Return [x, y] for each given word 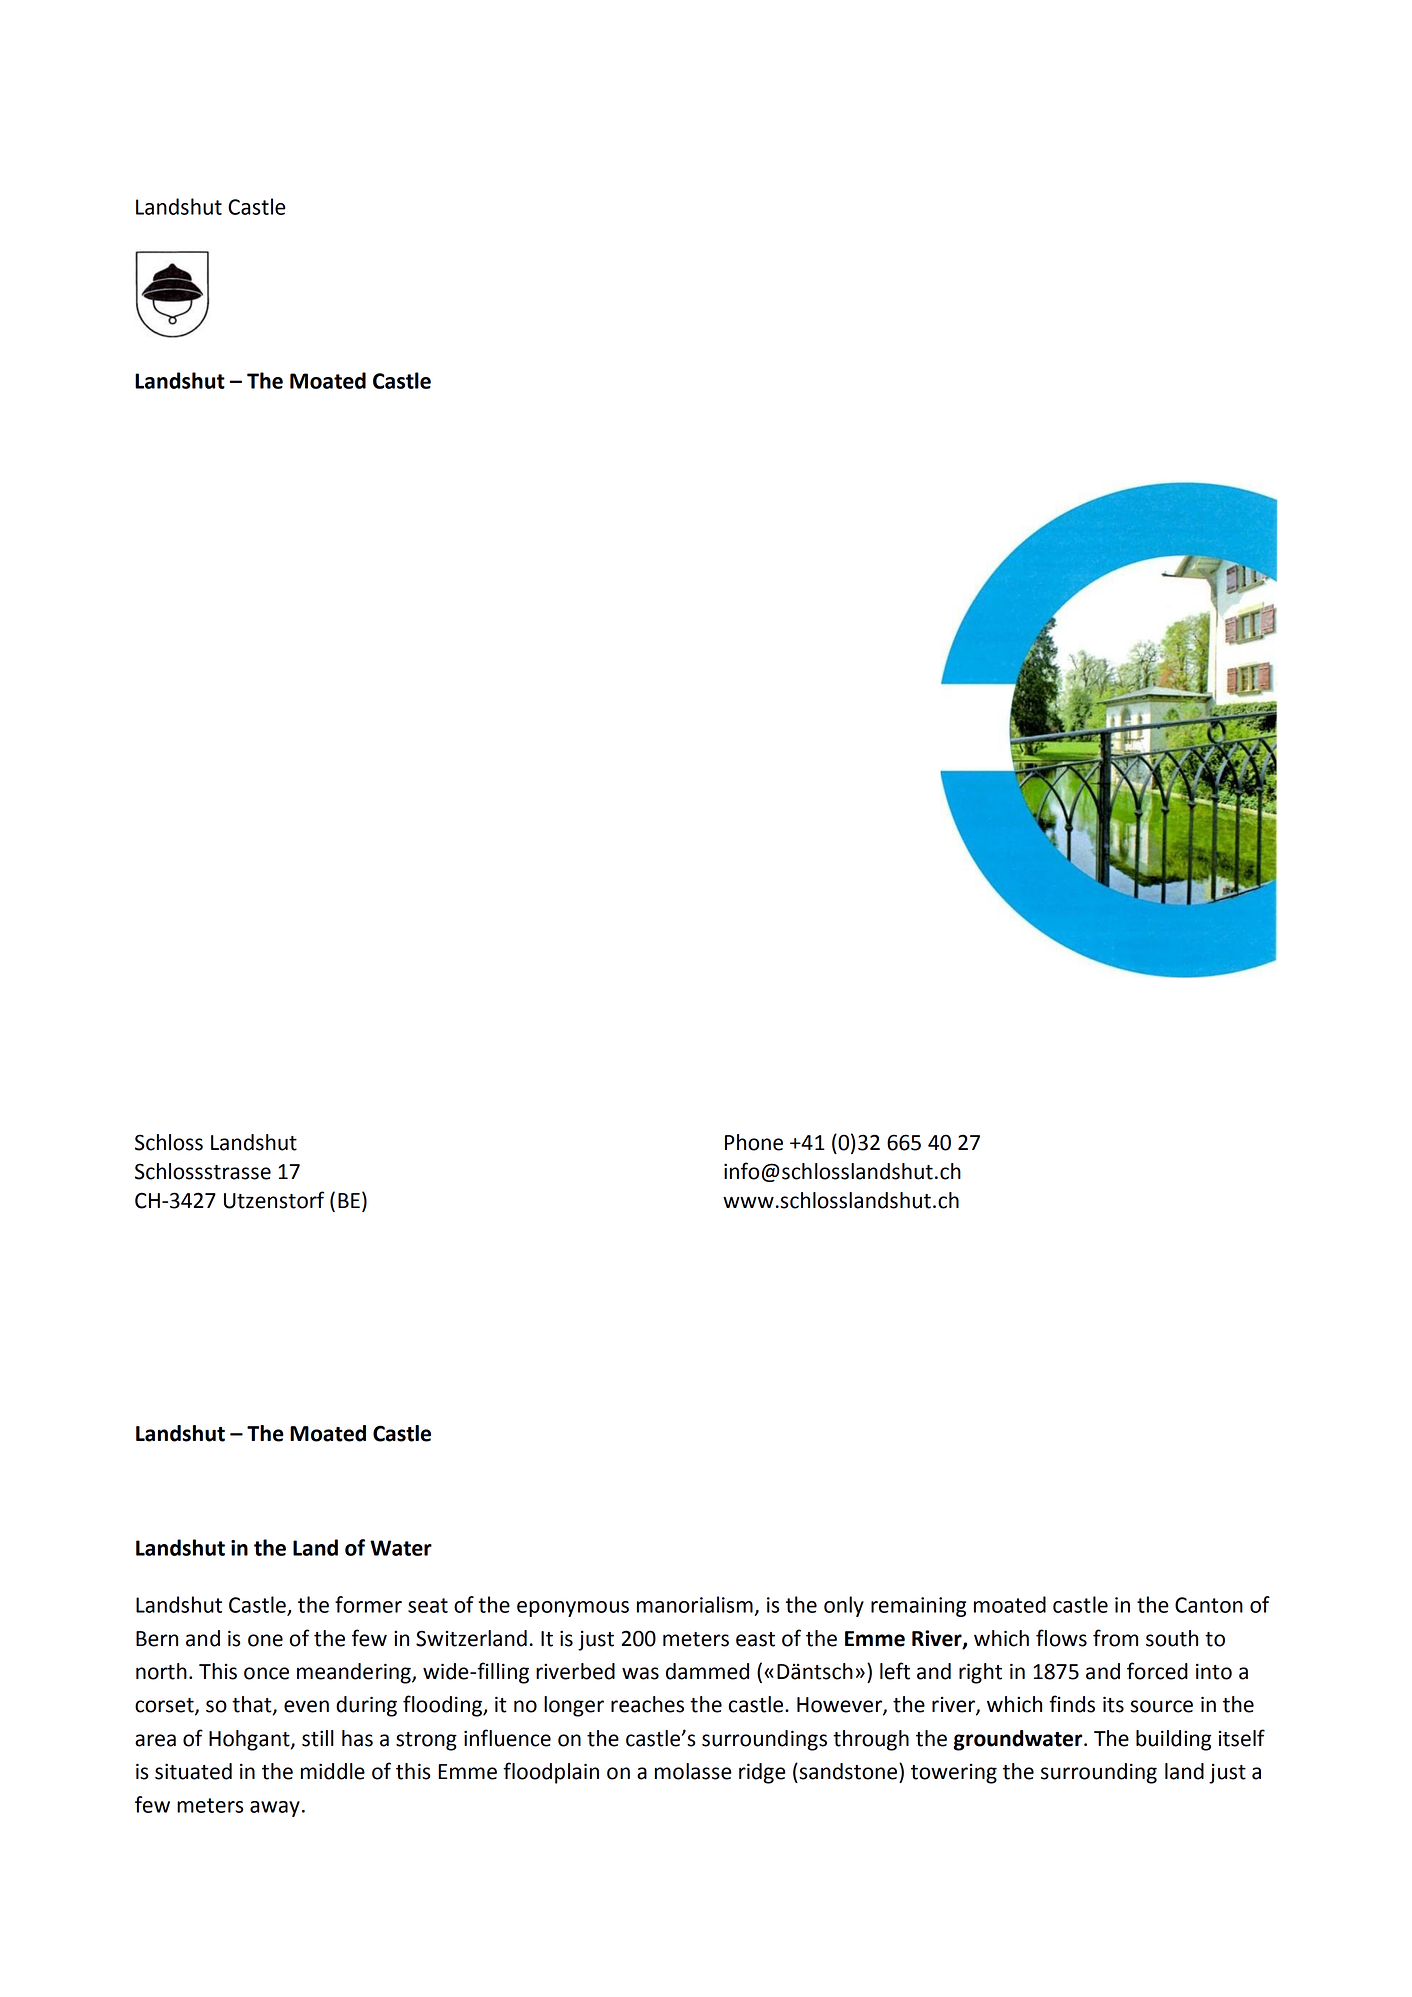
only [844, 1606]
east [755, 1639]
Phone [754, 1142]
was [640, 1673]
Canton [1209, 1605]
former [368, 1604]
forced [1157, 1671]
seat [428, 1605]
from [1115, 1638]
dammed [707, 1671]
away [275, 1809]
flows [1061, 1638]
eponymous [573, 1609]
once [266, 1673]
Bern [157, 1639]
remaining [918, 1607]
